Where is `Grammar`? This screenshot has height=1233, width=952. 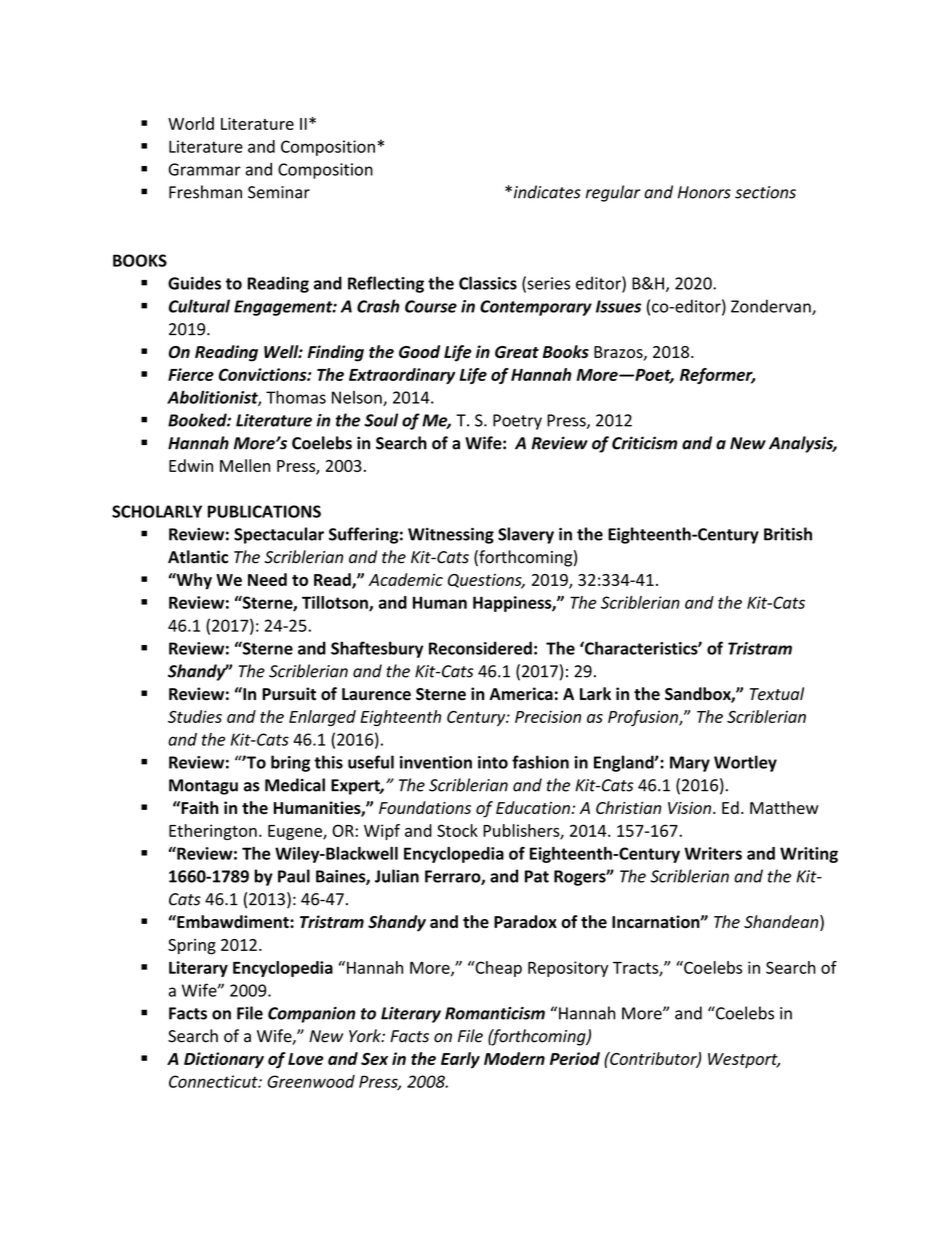 Grammar is located at coordinates (205, 169).
